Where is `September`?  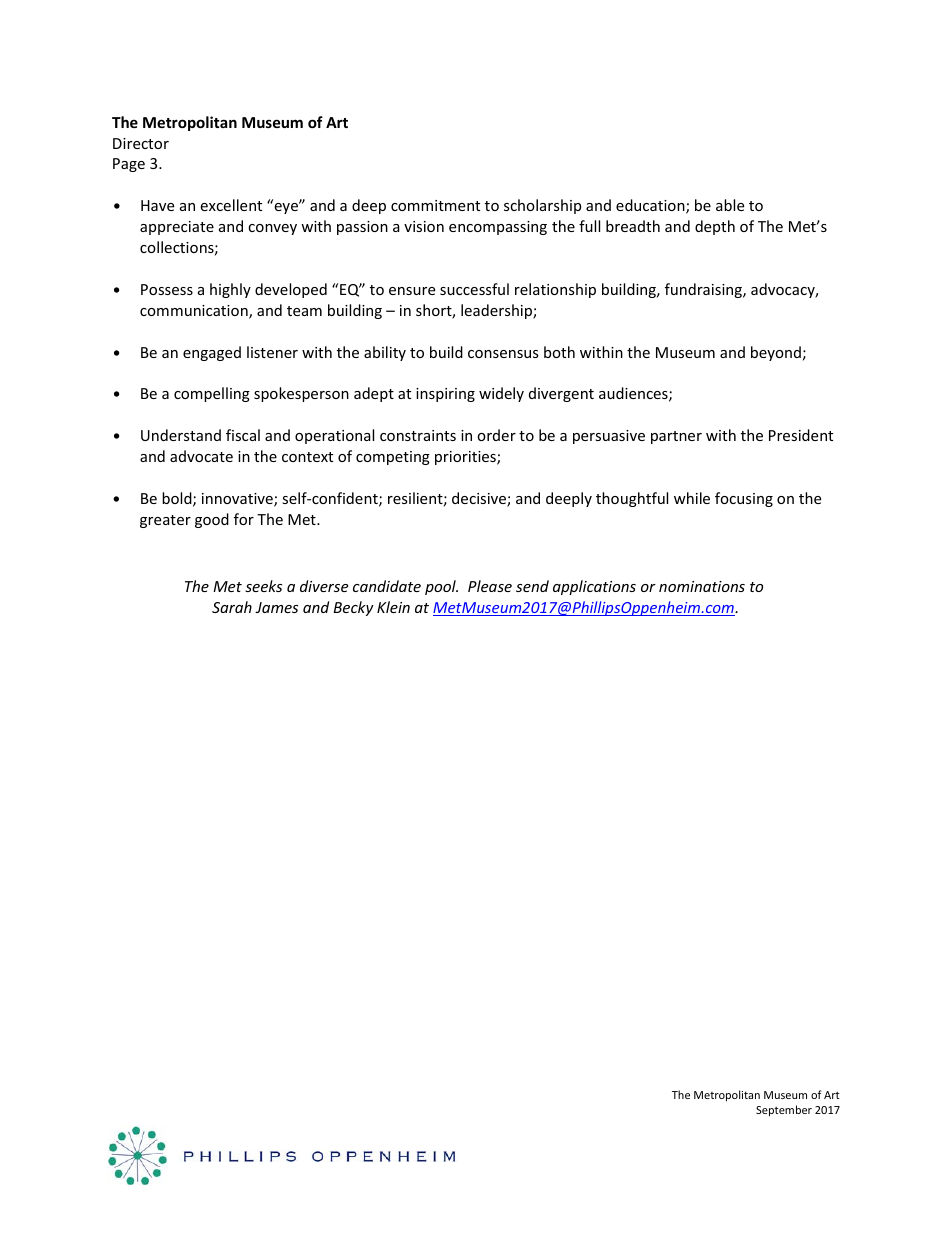 September is located at coordinates (784, 1110).
